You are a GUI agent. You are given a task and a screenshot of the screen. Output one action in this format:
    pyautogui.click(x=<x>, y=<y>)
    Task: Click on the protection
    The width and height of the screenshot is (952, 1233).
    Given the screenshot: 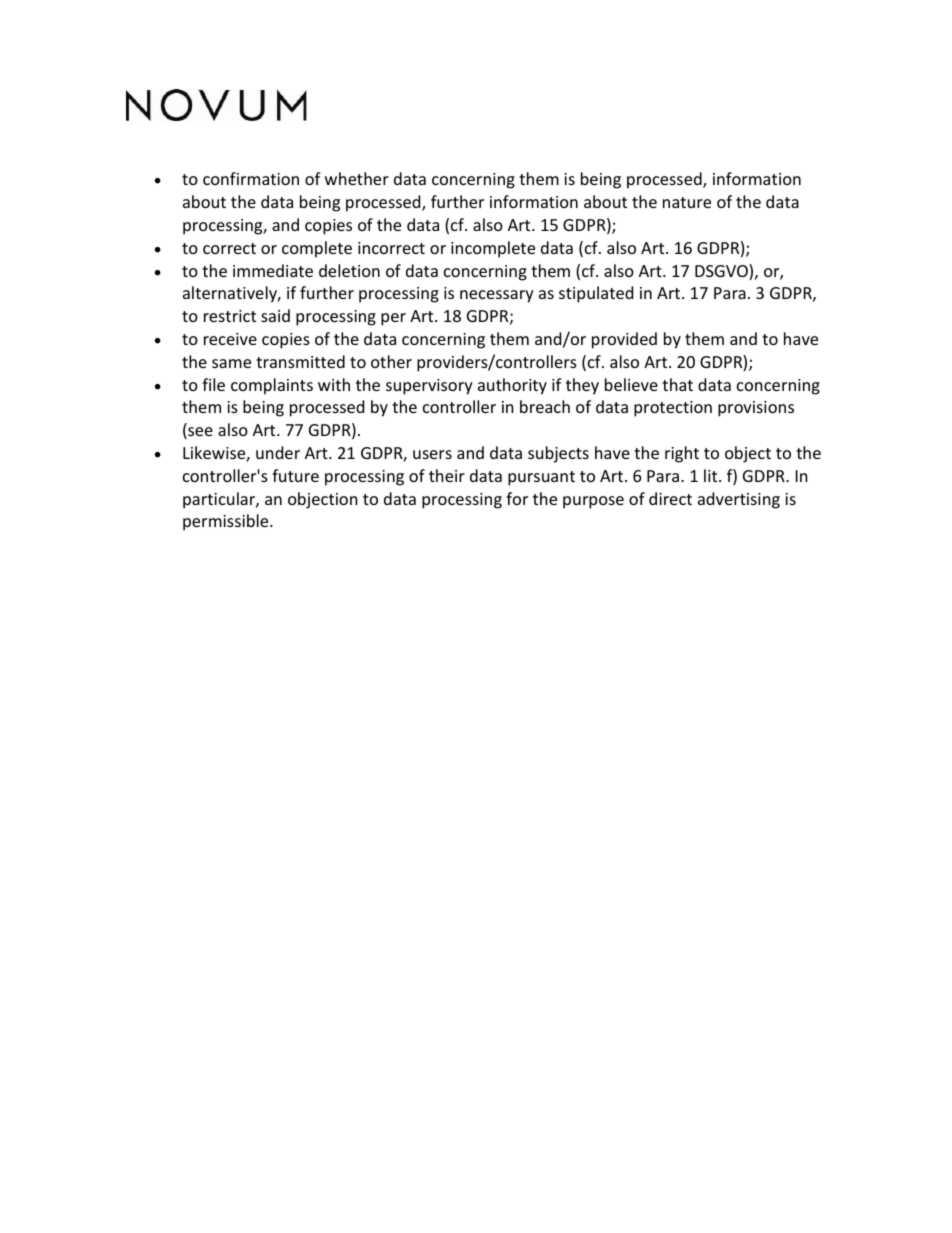 What is the action you would take?
    pyautogui.click(x=673, y=409)
